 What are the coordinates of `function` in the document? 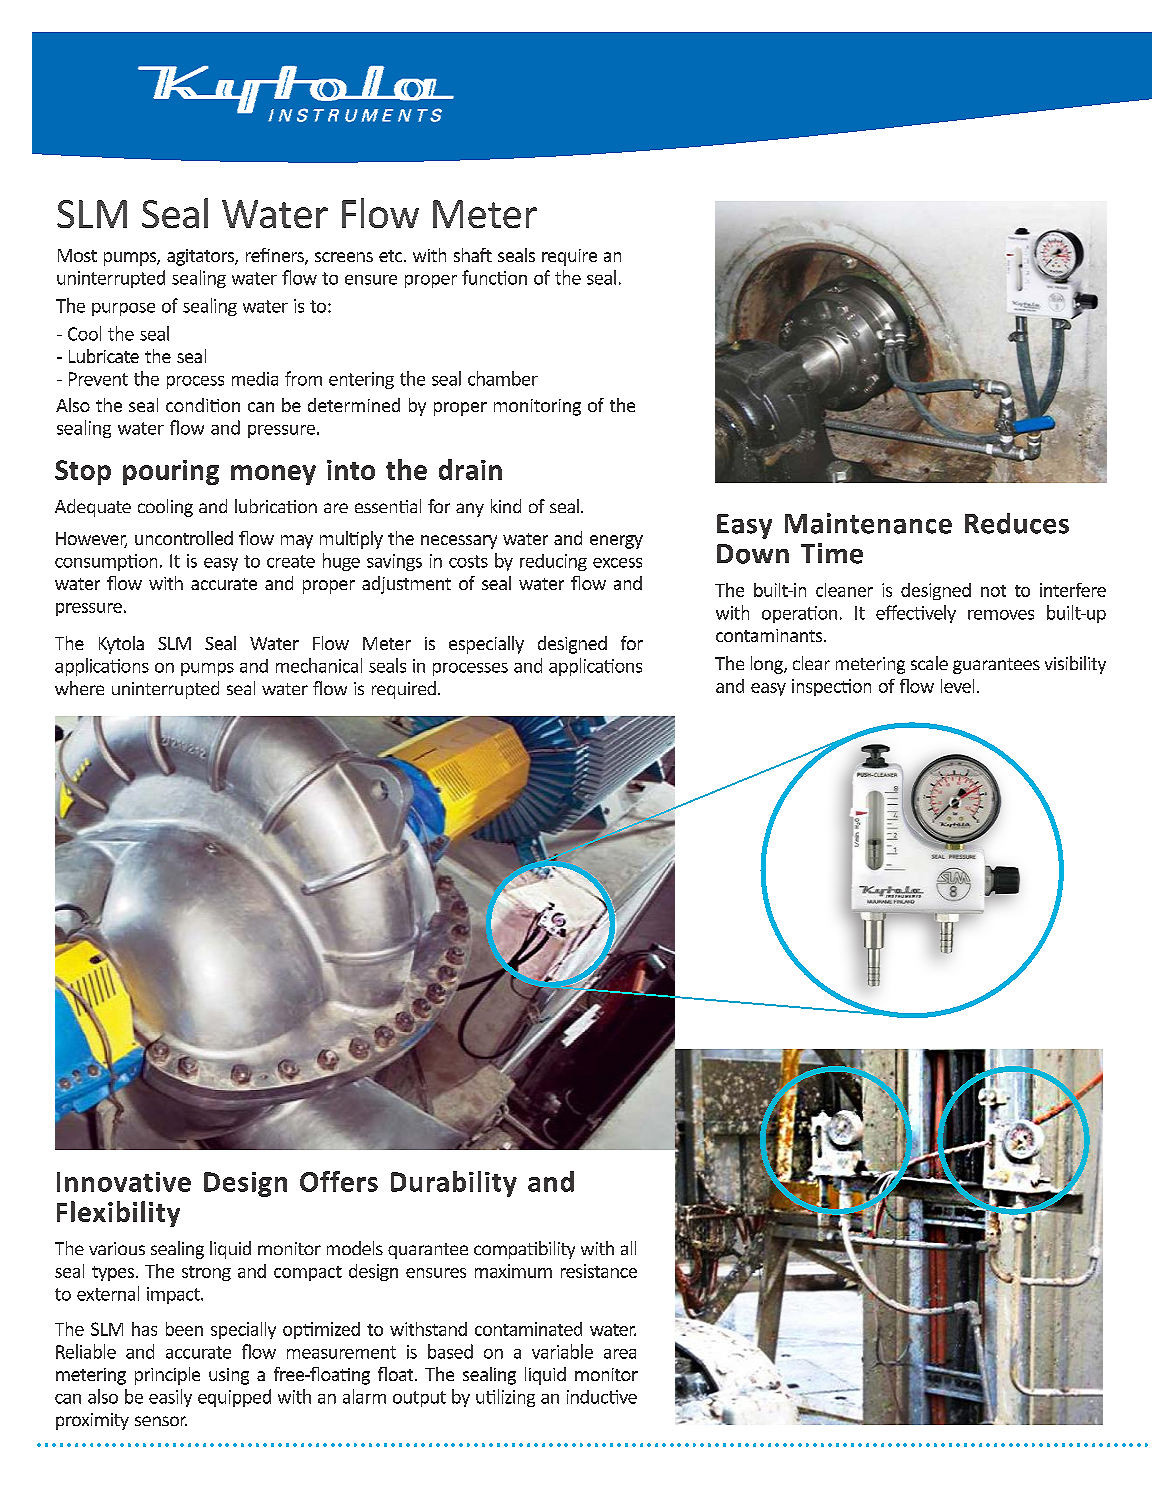 It's located at (494, 277).
